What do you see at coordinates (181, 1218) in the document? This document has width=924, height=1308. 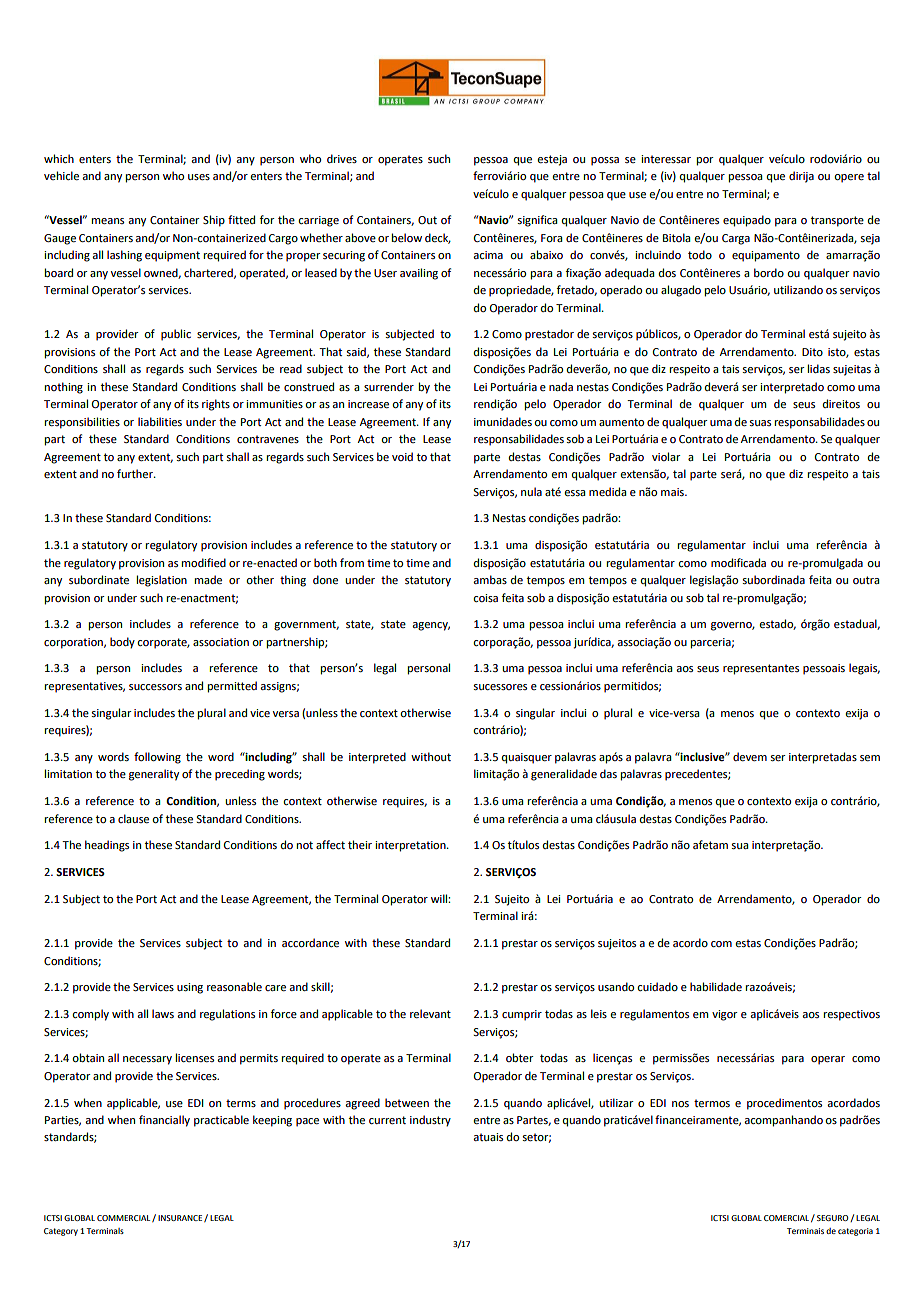 I see `INSURANCE` at bounding box center [181, 1218].
